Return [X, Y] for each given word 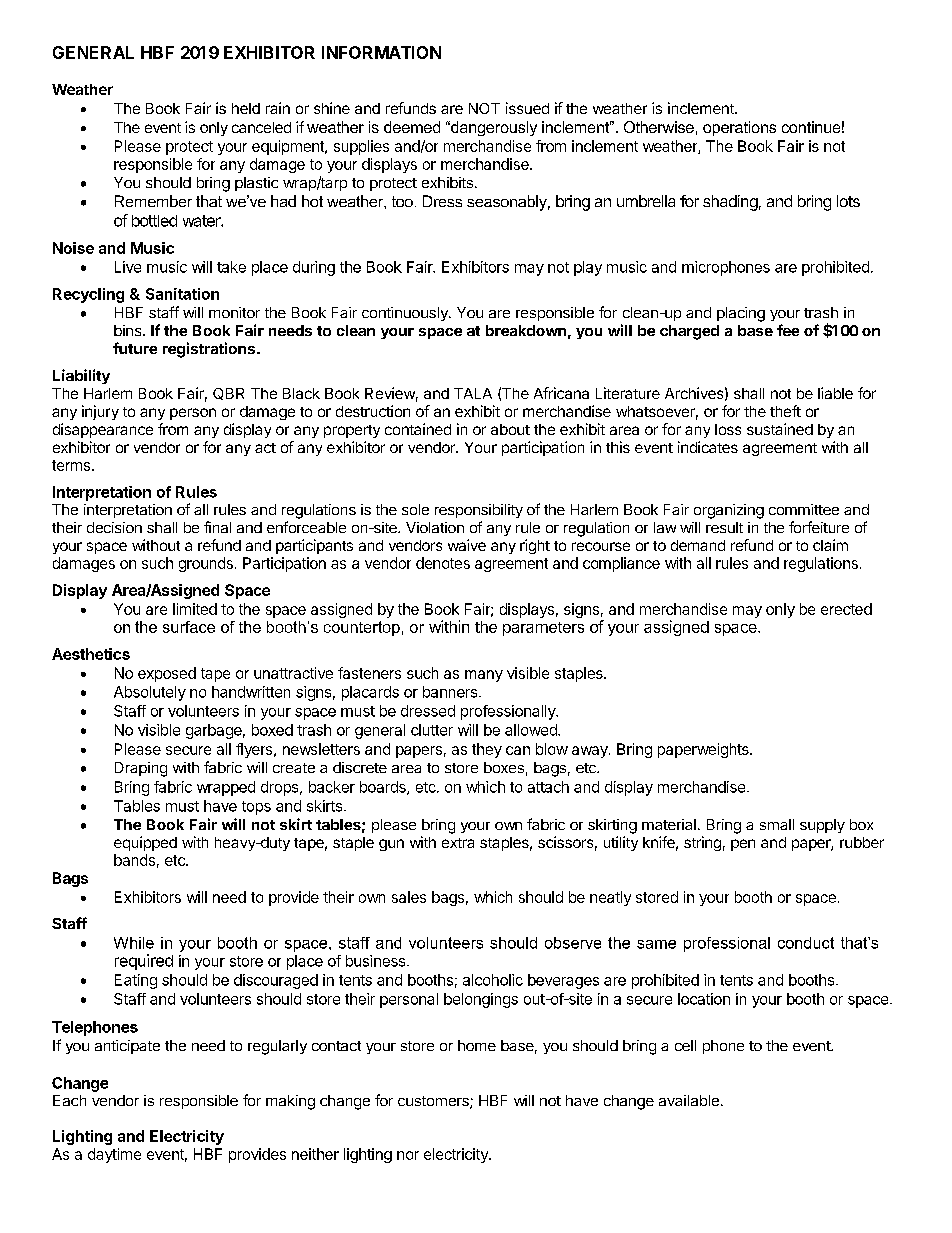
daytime [114, 1155]
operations [739, 128]
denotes [443, 563]
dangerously [493, 128]
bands [134, 860]
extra [458, 843]
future [135, 348]
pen [743, 845]
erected [846, 609]
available [689, 1100]
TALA [473, 393]
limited [195, 609]
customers [434, 1102]
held [246, 108]
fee [788, 330]
